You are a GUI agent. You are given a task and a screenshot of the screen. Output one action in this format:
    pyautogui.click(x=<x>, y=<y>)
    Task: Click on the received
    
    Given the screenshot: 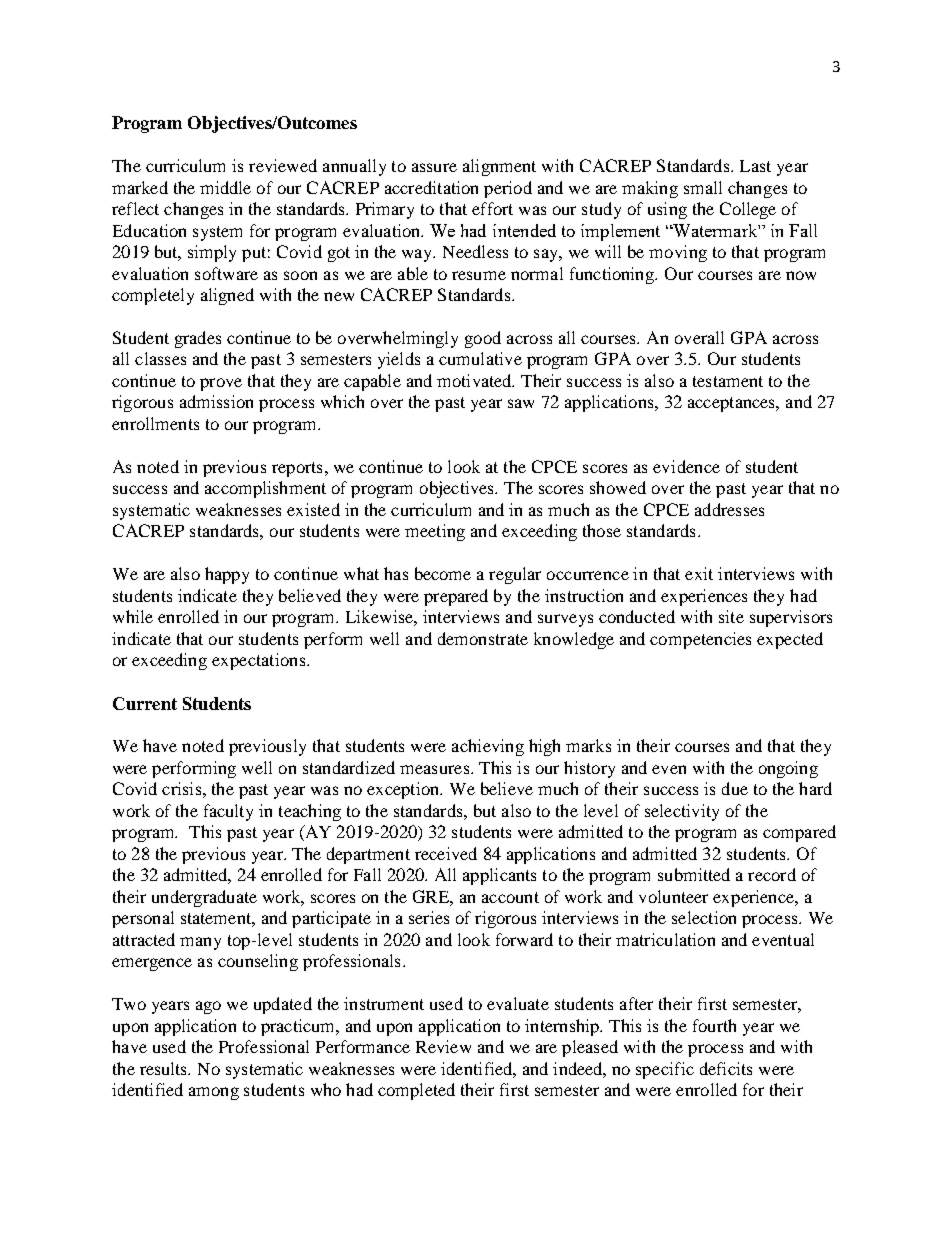 What is the action you would take?
    pyautogui.click(x=446, y=853)
